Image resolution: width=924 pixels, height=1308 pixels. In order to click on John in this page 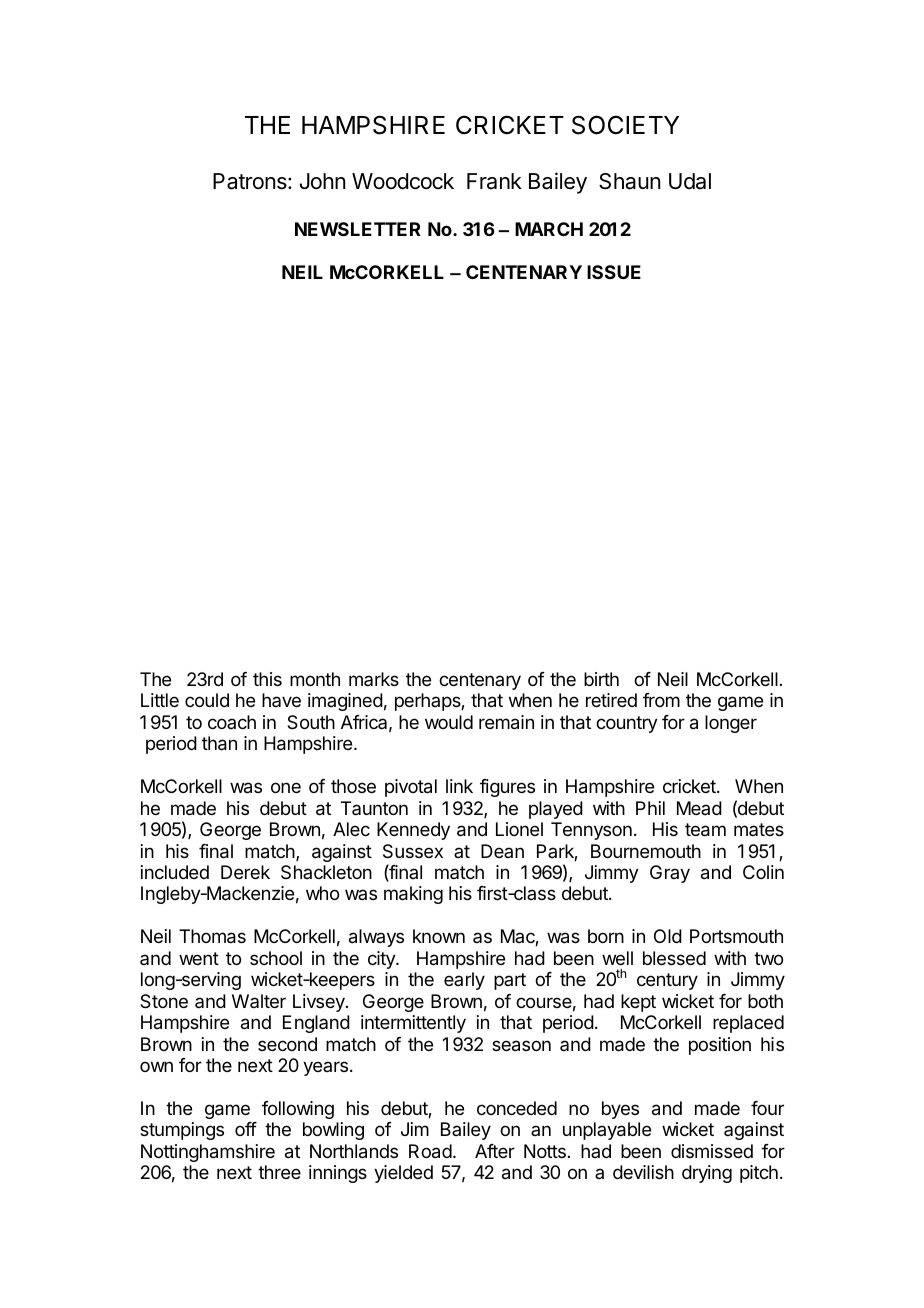, I will do `click(322, 181)`.
